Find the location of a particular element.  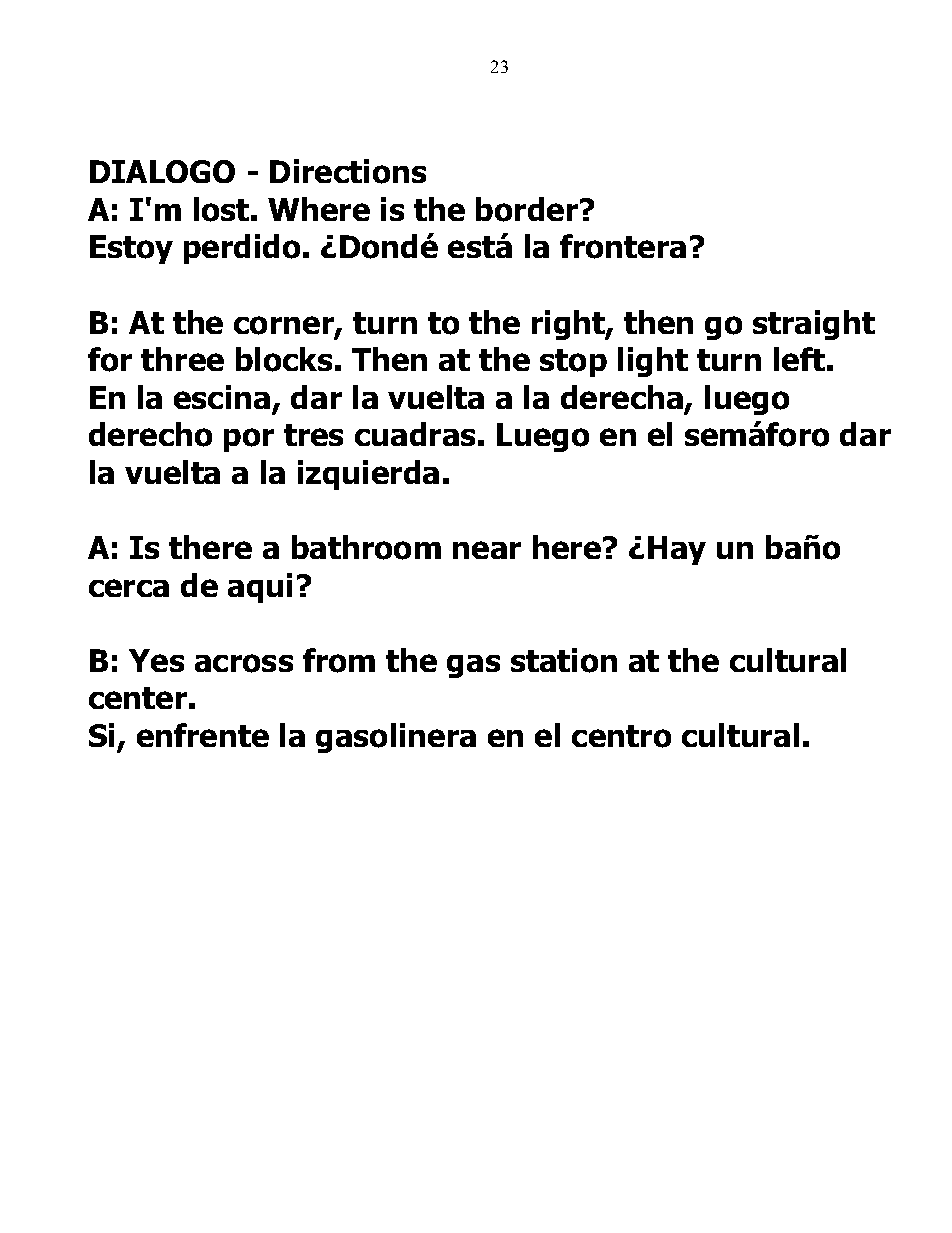

centro is located at coordinates (621, 736).
